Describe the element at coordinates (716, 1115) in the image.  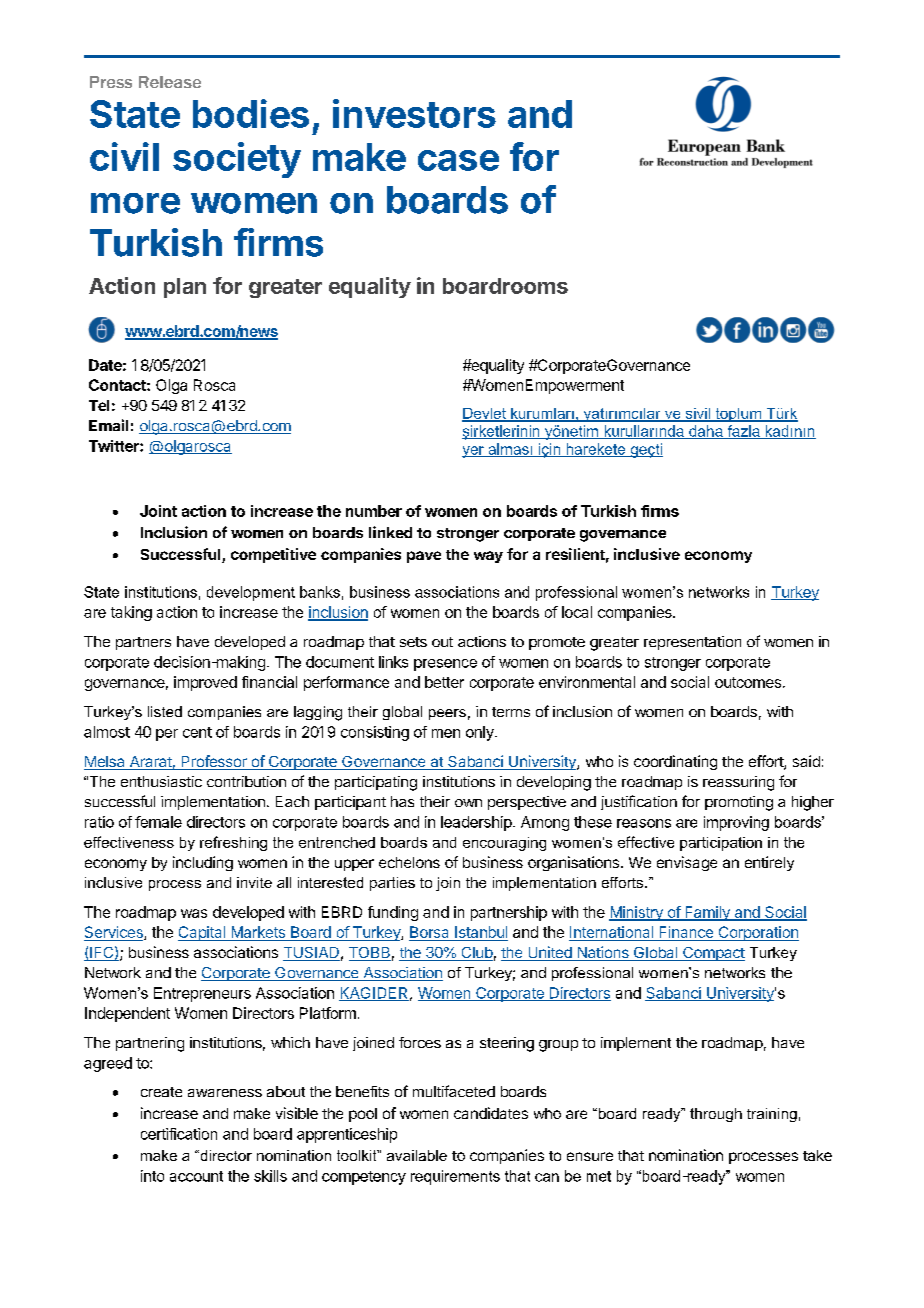
I see `through` at that location.
